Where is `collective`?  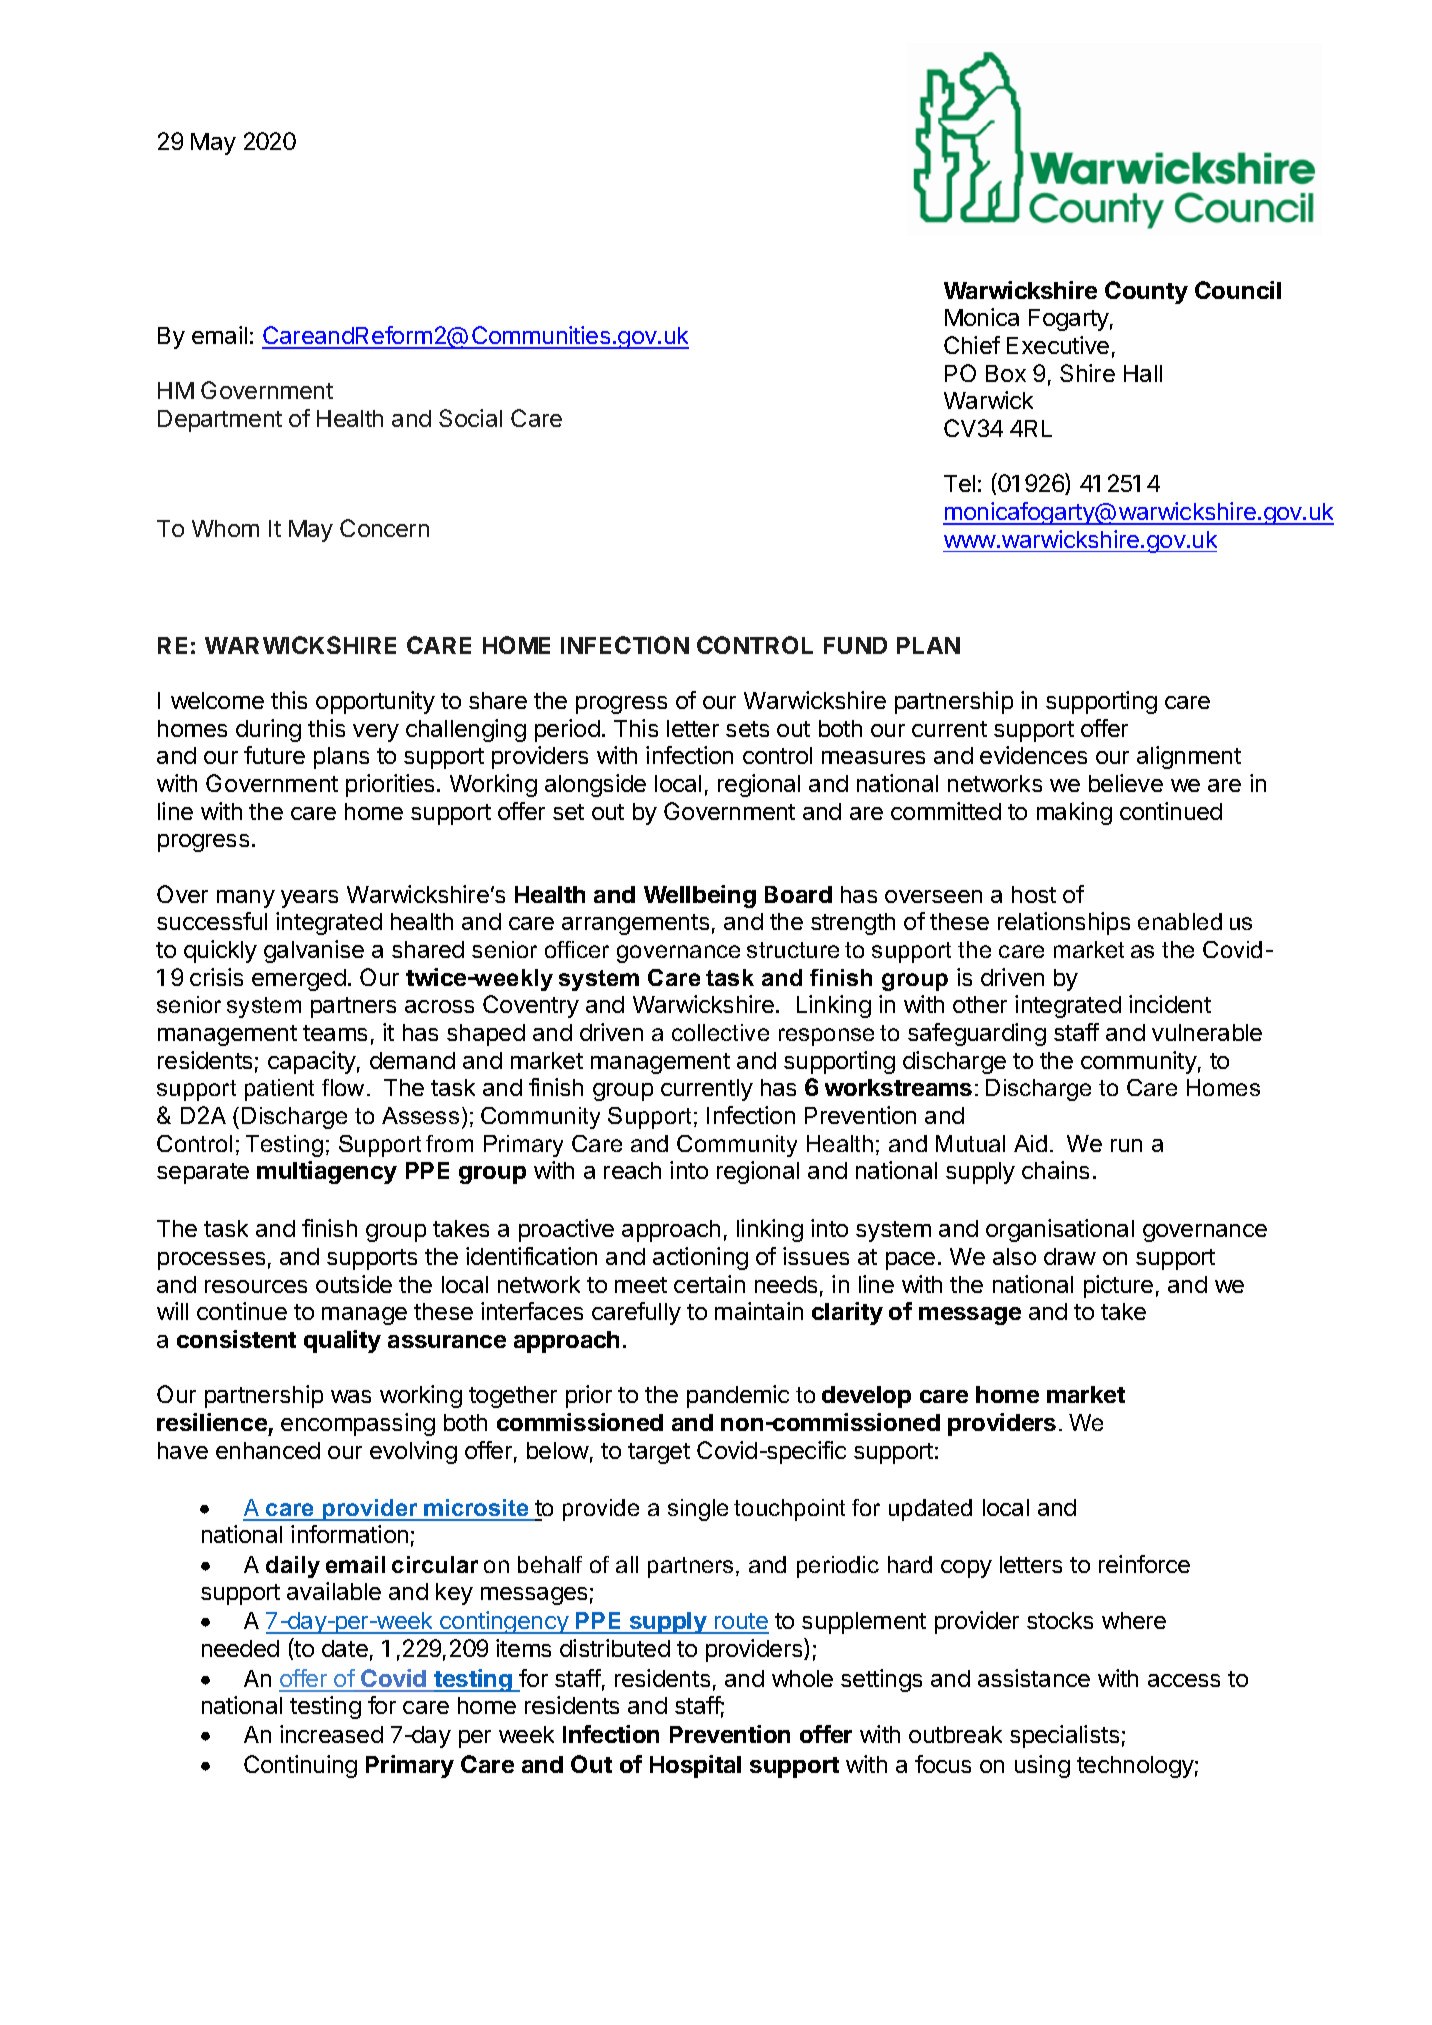 collective is located at coordinates (720, 1032).
